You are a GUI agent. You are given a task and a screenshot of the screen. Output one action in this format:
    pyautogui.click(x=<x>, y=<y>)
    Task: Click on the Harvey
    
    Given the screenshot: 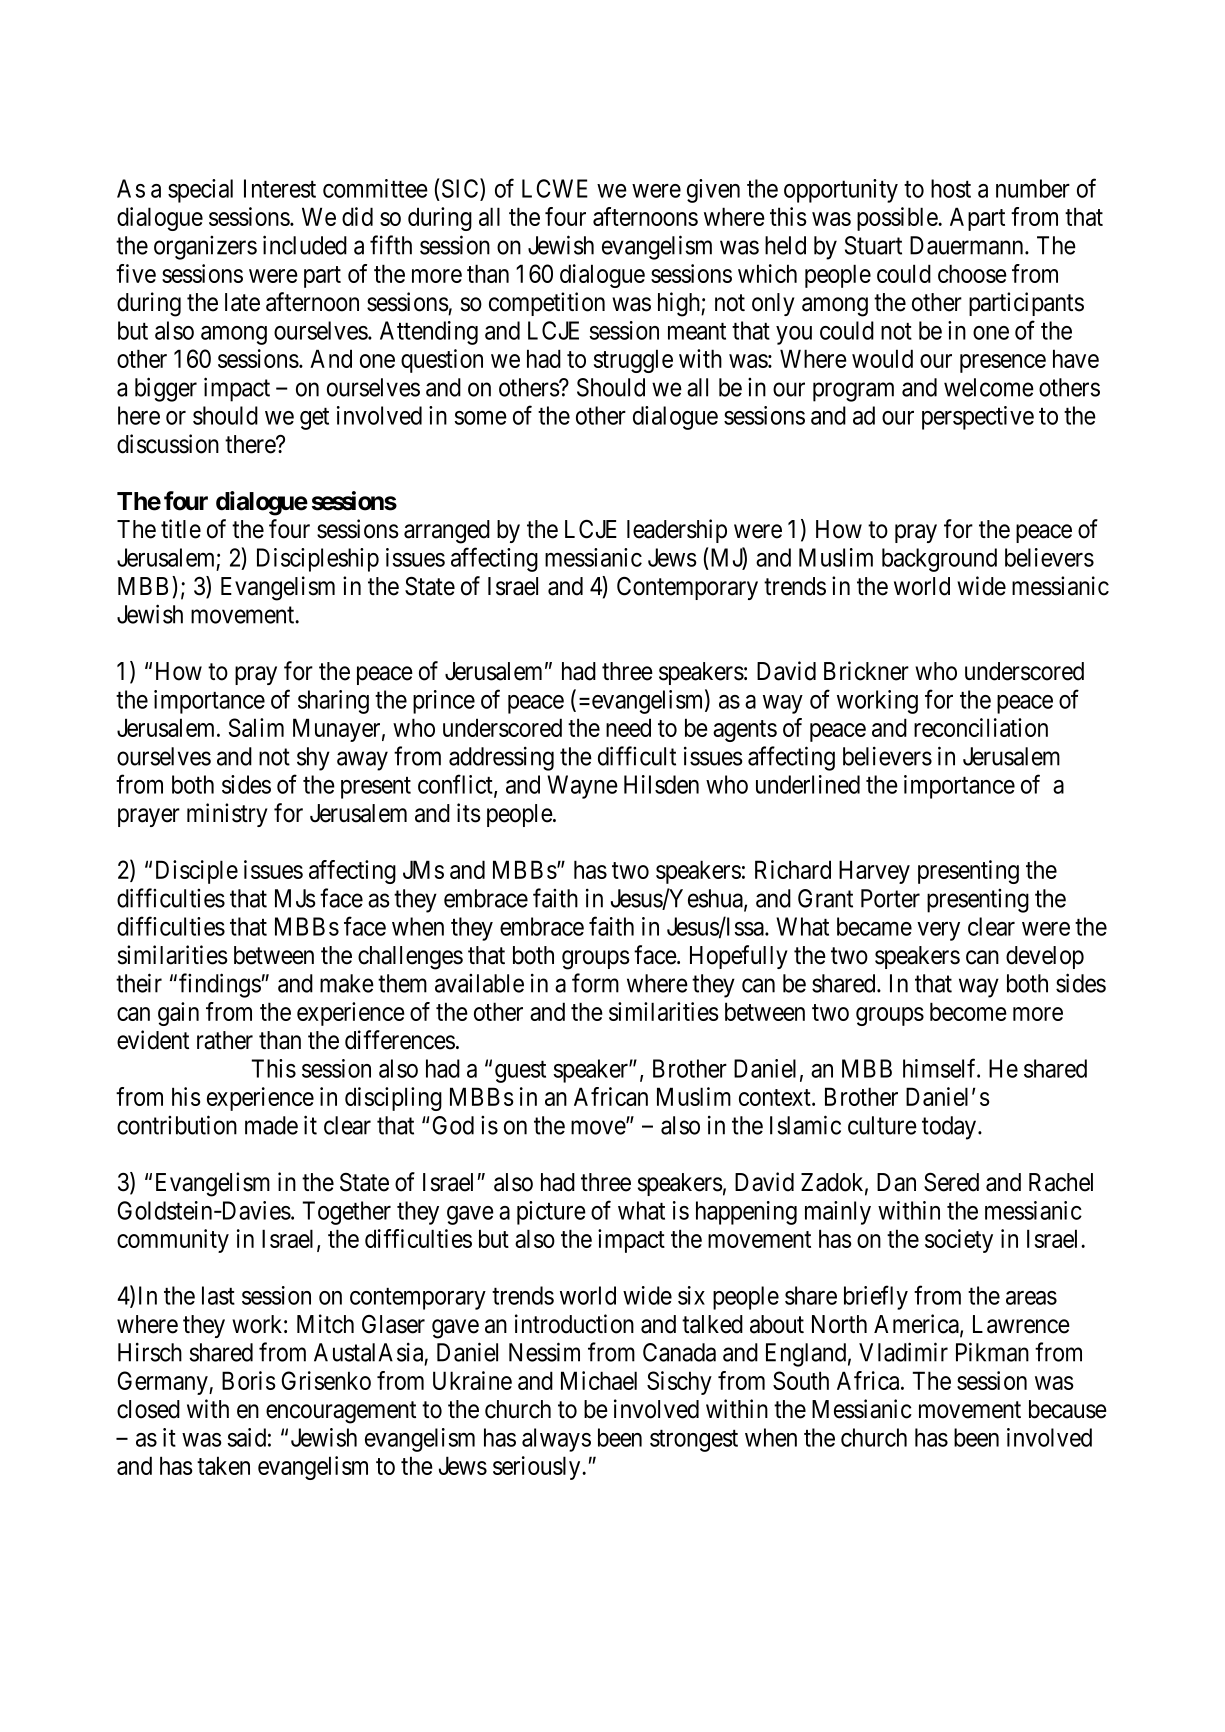 What is the action you would take?
    pyautogui.click(x=874, y=872)
